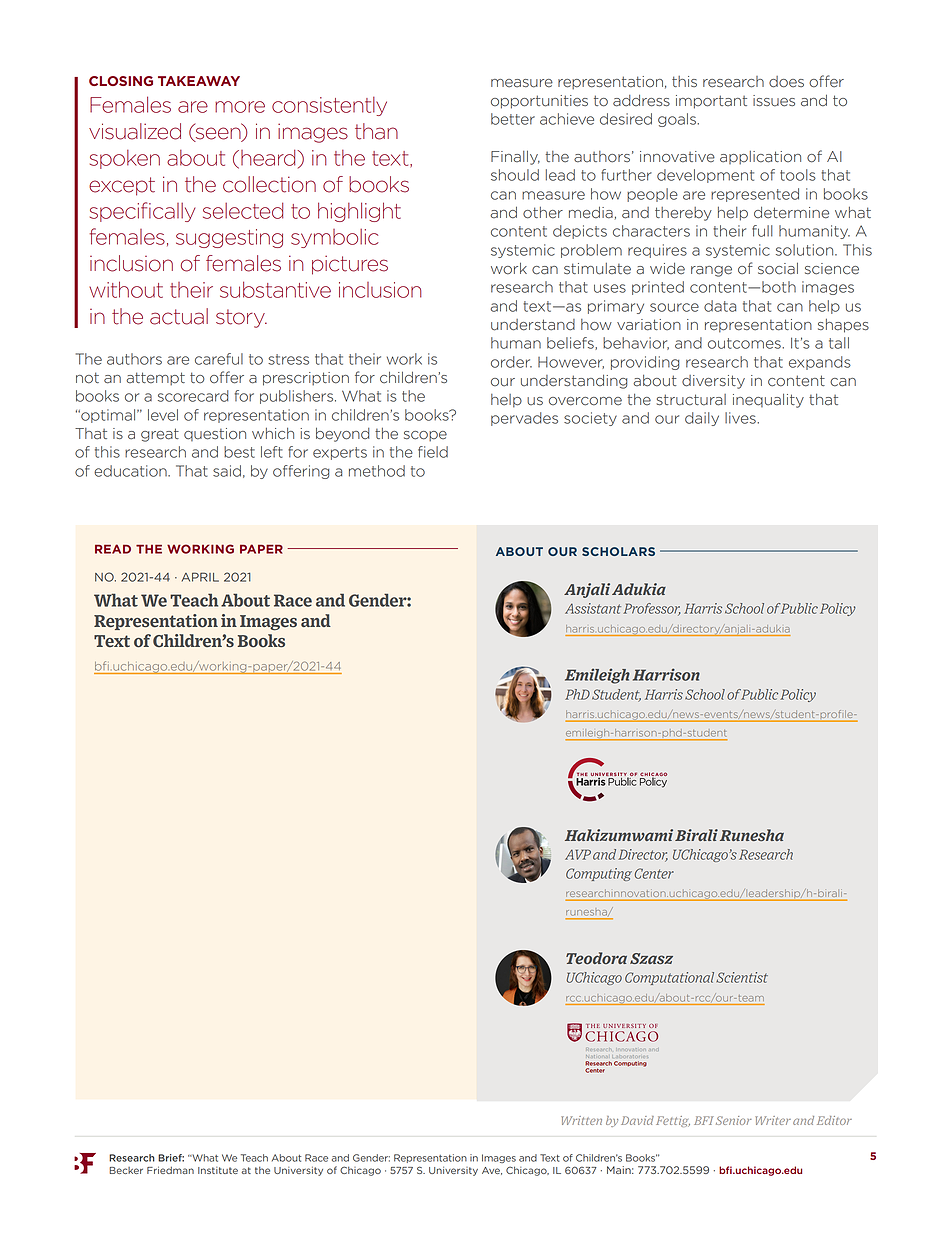  I want to click on Professor, so click(652, 609).
